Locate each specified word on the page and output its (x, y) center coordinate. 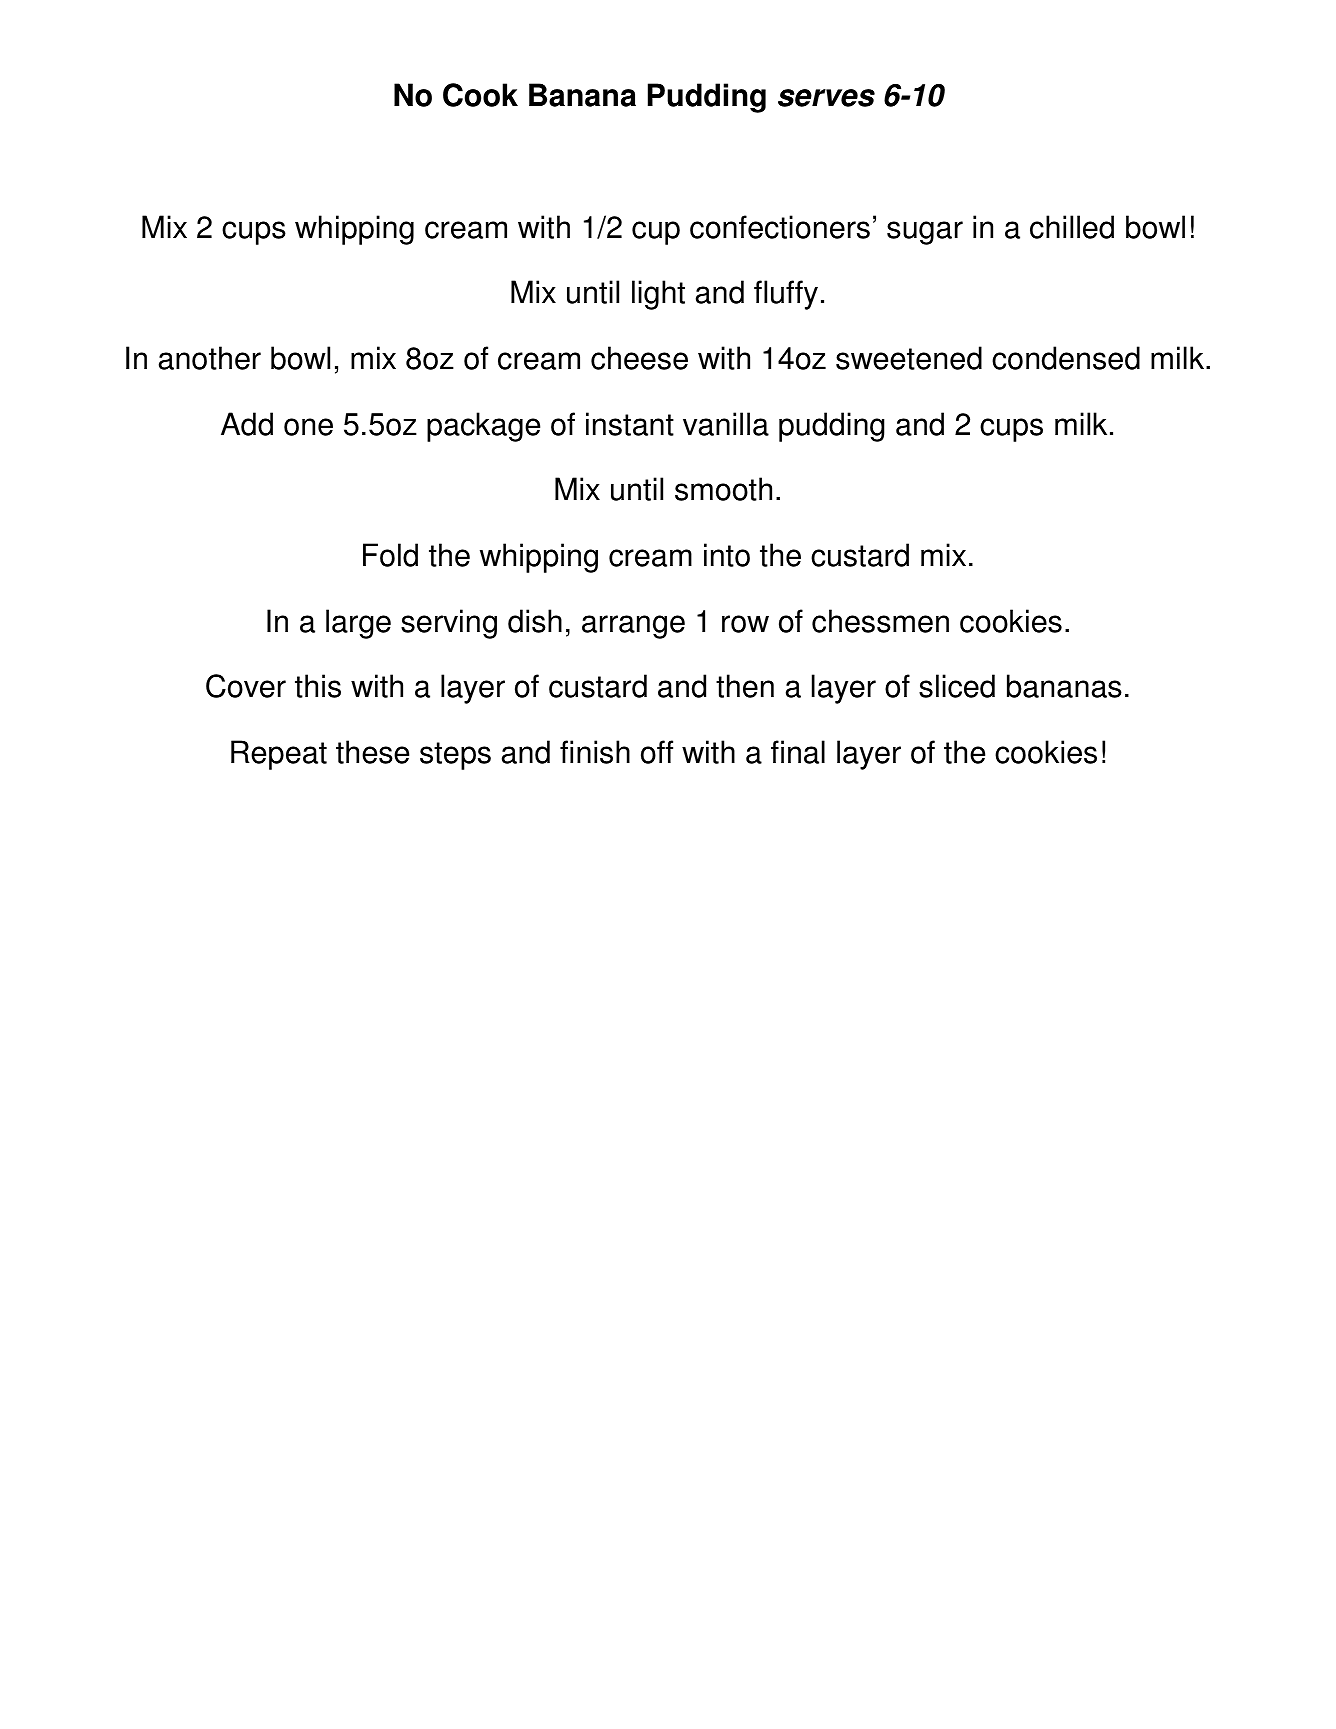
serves (826, 98)
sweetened (909, 358)
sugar (925, 233)
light (658, 295)
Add (247, 424)
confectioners (780, 227)
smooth (723, 489)
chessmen (880, 621)
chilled (1072, 227)
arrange (633, 627)
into (727, 555)
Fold (390, 555)
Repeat (279, 755)
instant (630, 424)
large (358, 624)
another (210, 358)
